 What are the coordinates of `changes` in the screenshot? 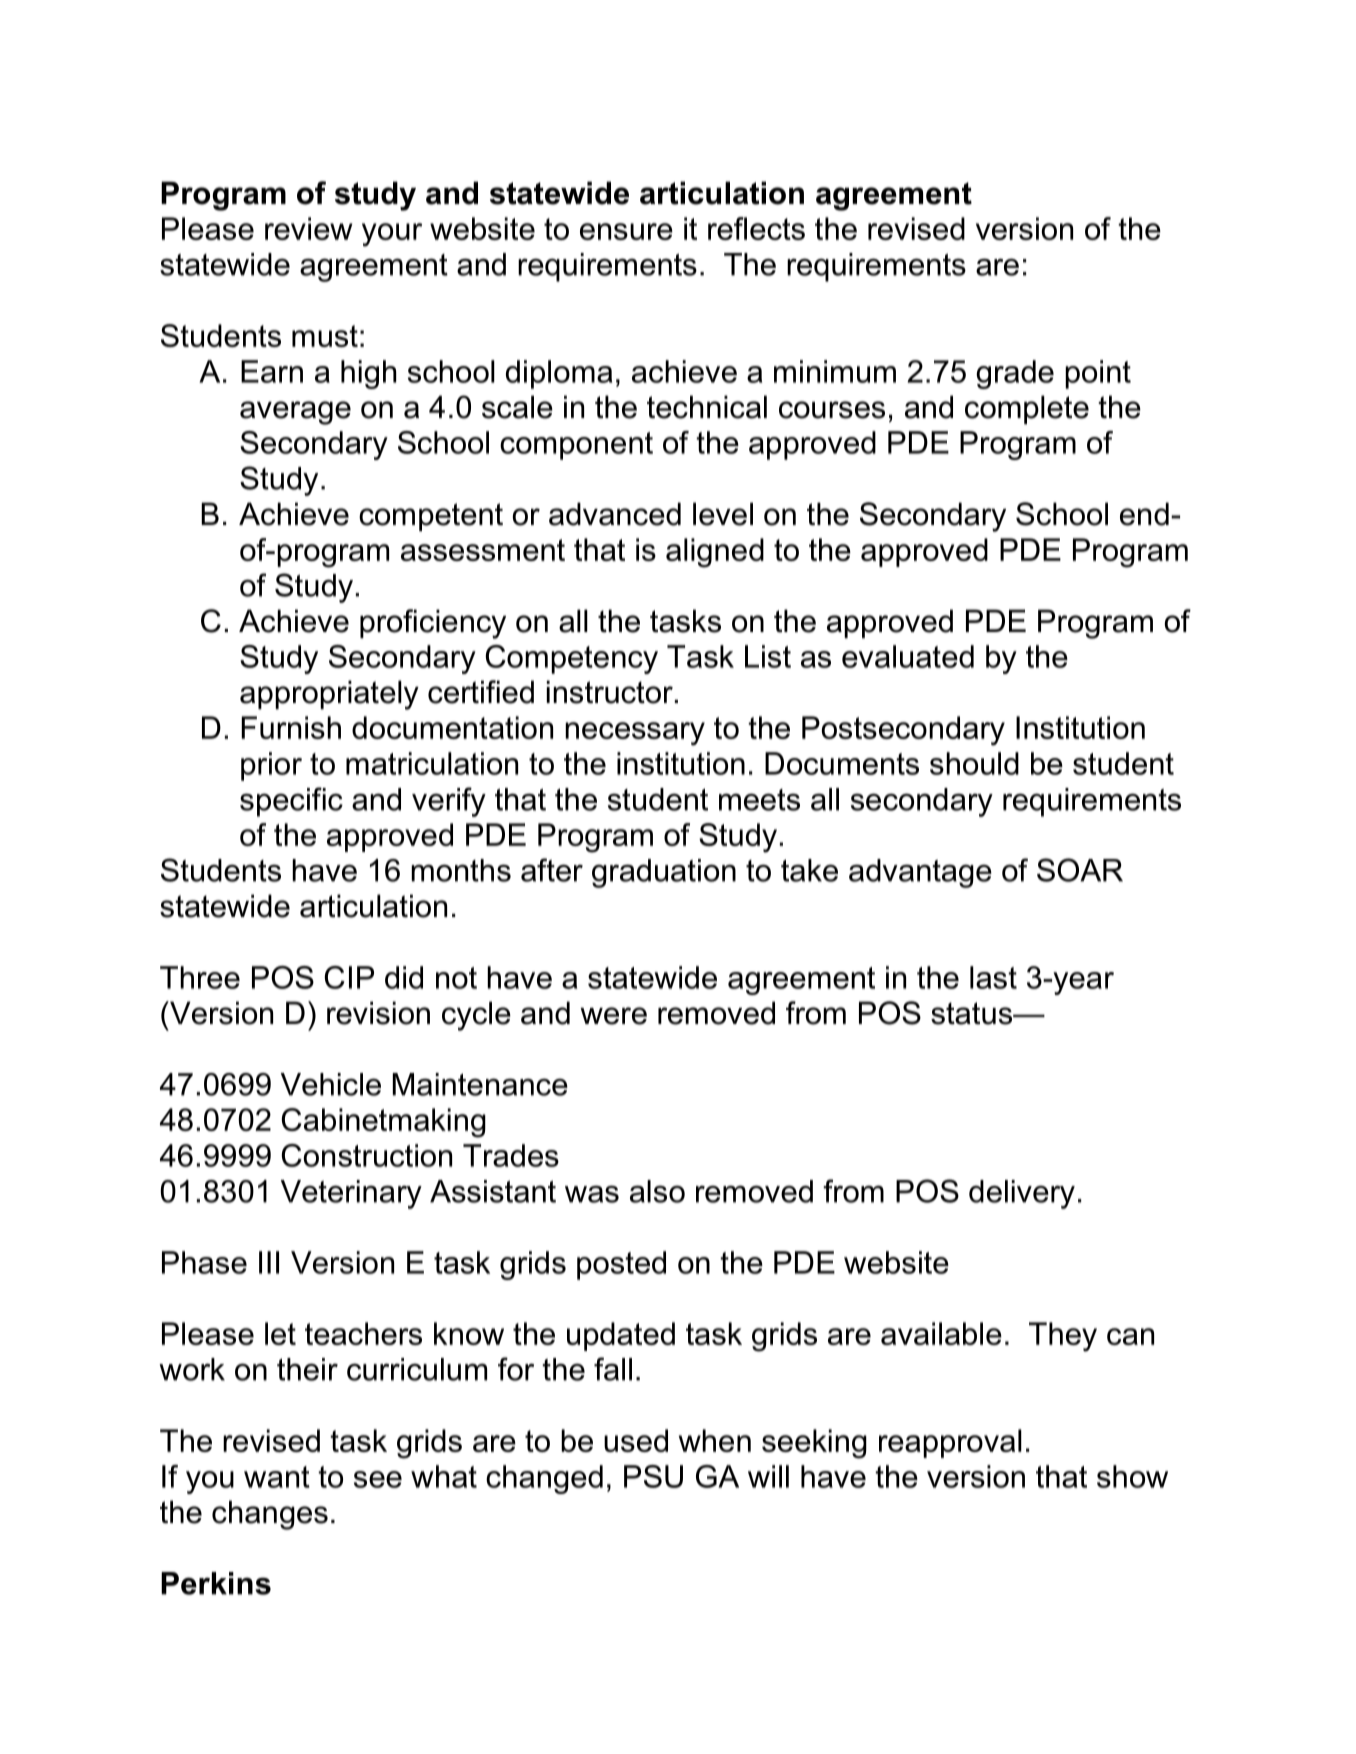 It's located at (270, 1515).
